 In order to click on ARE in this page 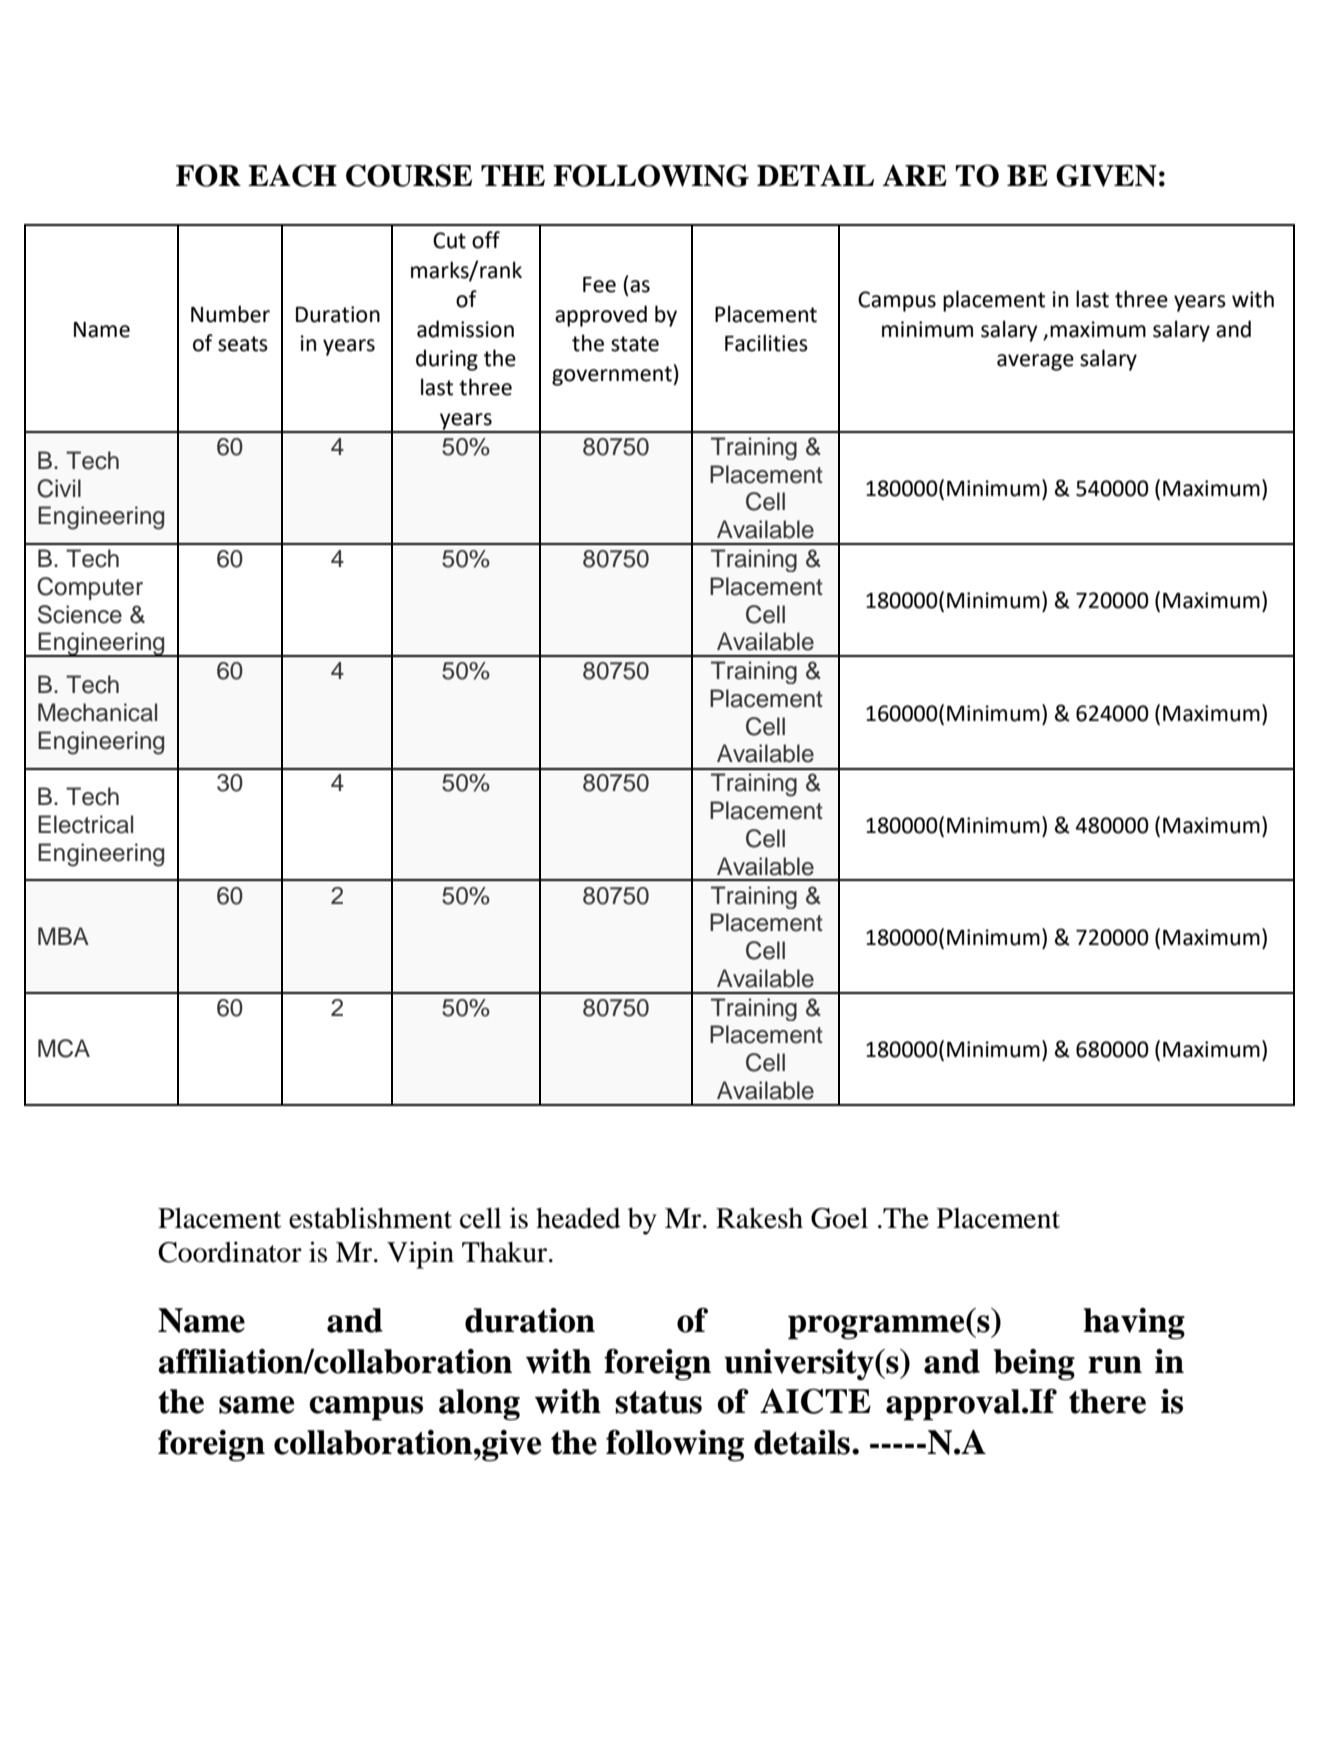, I will do `click(915, 175)`.
